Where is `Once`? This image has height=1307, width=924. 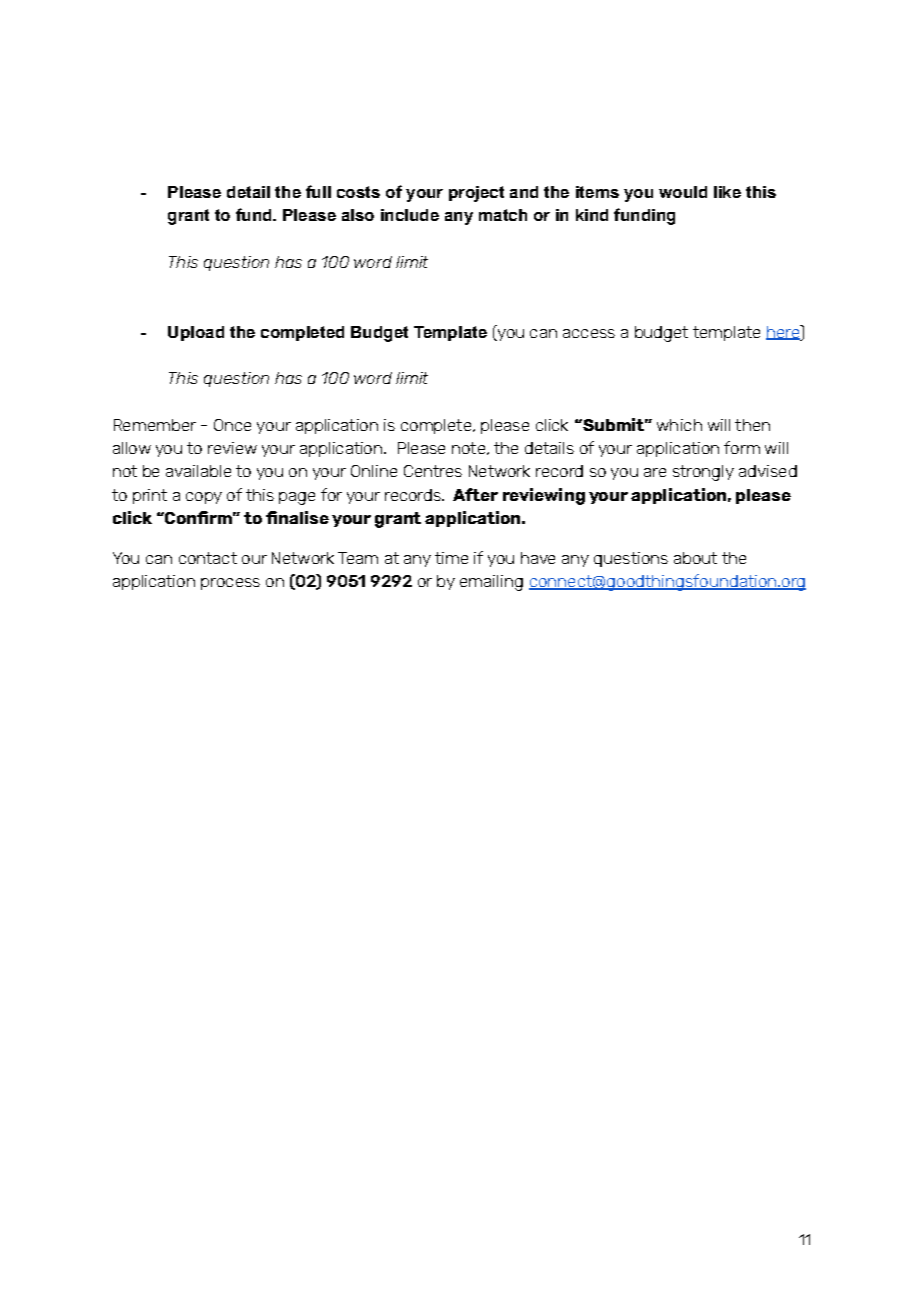
Once is located at coordinates (232, 425).
